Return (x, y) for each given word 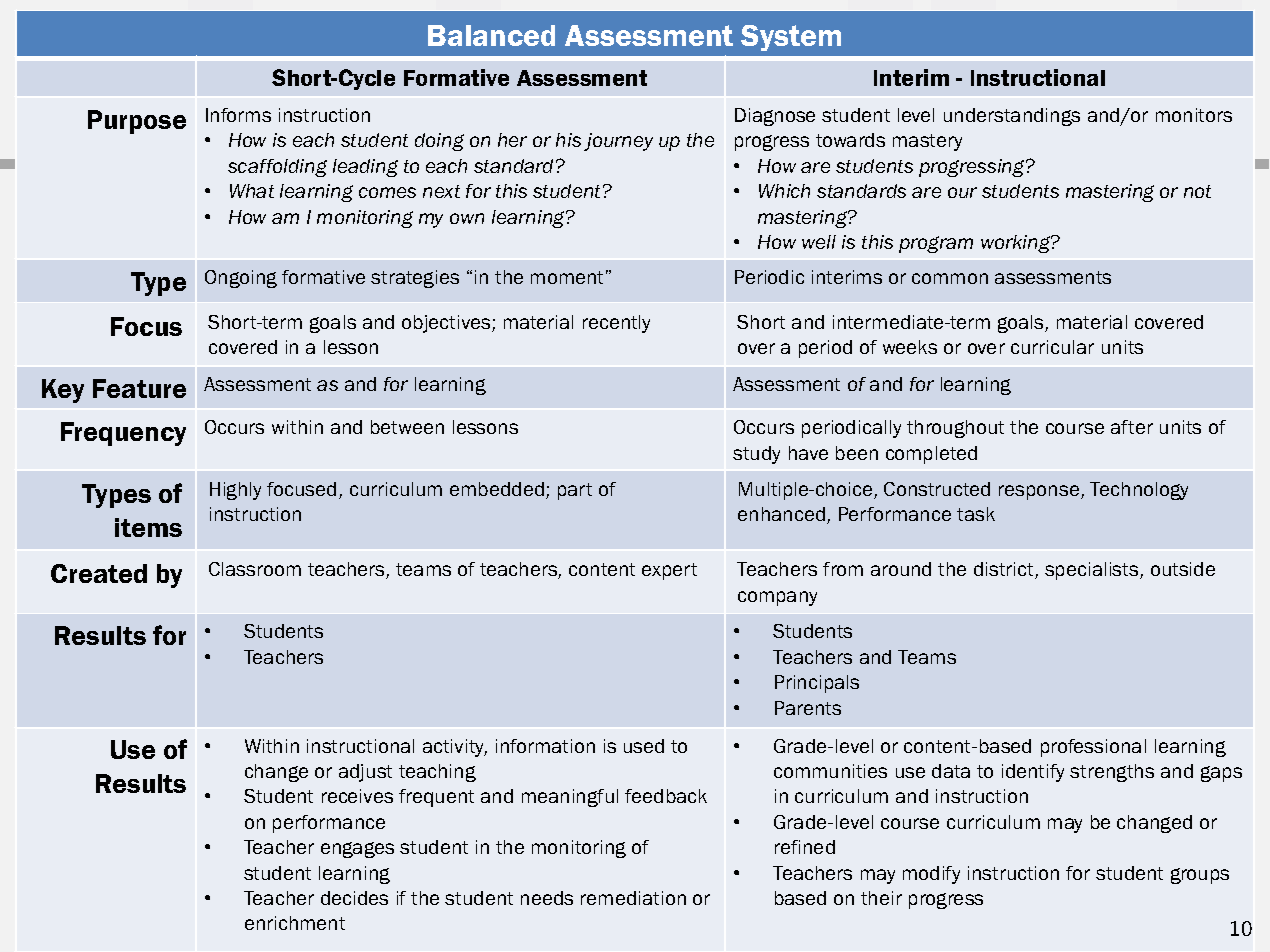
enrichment (295, 923)
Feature (139, 388)
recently (616, 324)
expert (669, 571)
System (791, 38)
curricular (1052, 347)
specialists (1093, 571)
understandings (1012, 117)
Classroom (255, 569)
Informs (238, 115)
